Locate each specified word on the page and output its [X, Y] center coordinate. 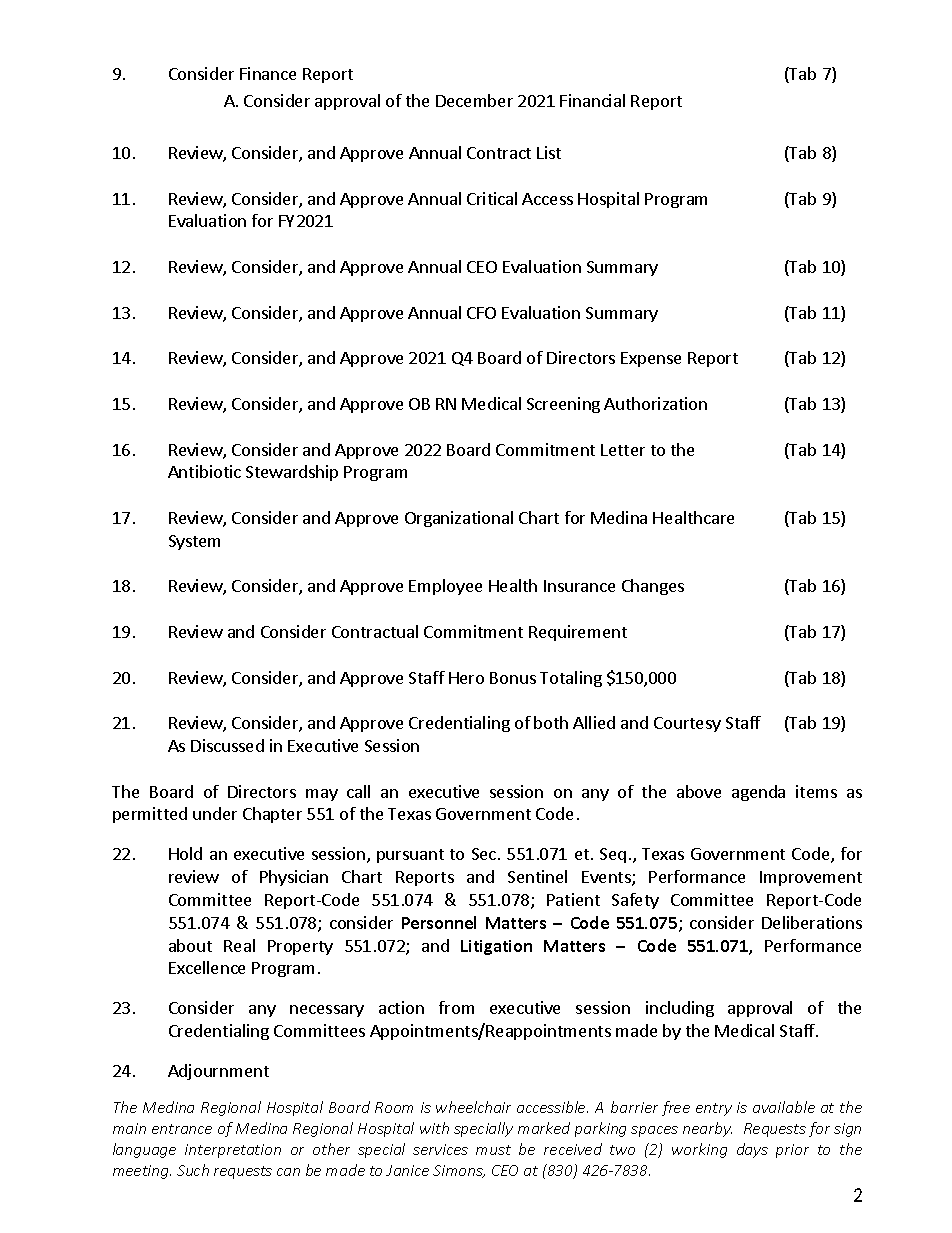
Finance [268, 73]
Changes [653, 587]
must [493, 1150]
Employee [445, 587]
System [194, 542]
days [752, 1150]
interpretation [233, 1151]
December [474, 100]
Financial [592, 100]
